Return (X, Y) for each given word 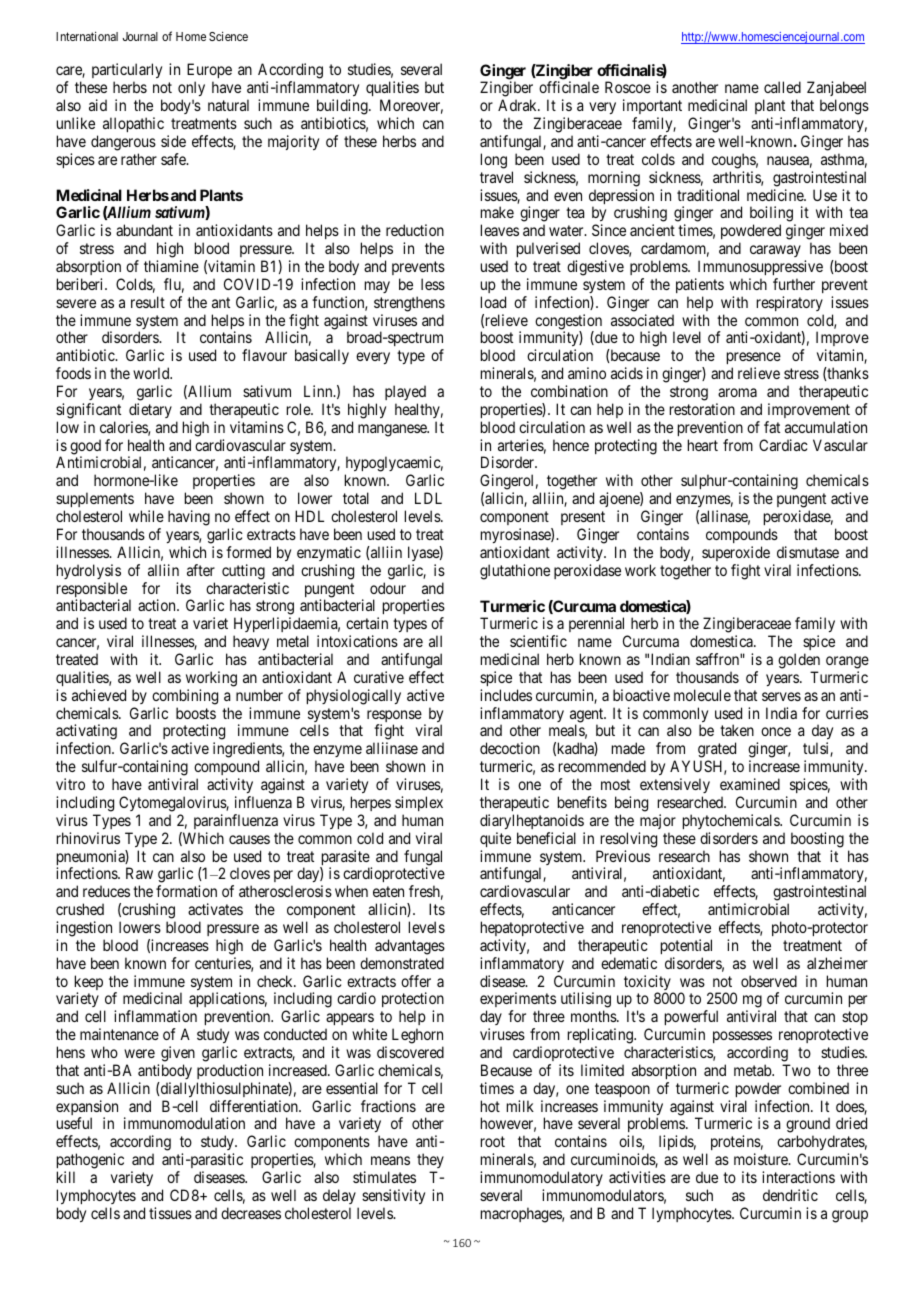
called (782, 87)
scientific (538, 641)
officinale (569, 87)
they (430, 1162)
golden (799, 661)
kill (66, 1177)
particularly (127, 72)
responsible (92, 591)
